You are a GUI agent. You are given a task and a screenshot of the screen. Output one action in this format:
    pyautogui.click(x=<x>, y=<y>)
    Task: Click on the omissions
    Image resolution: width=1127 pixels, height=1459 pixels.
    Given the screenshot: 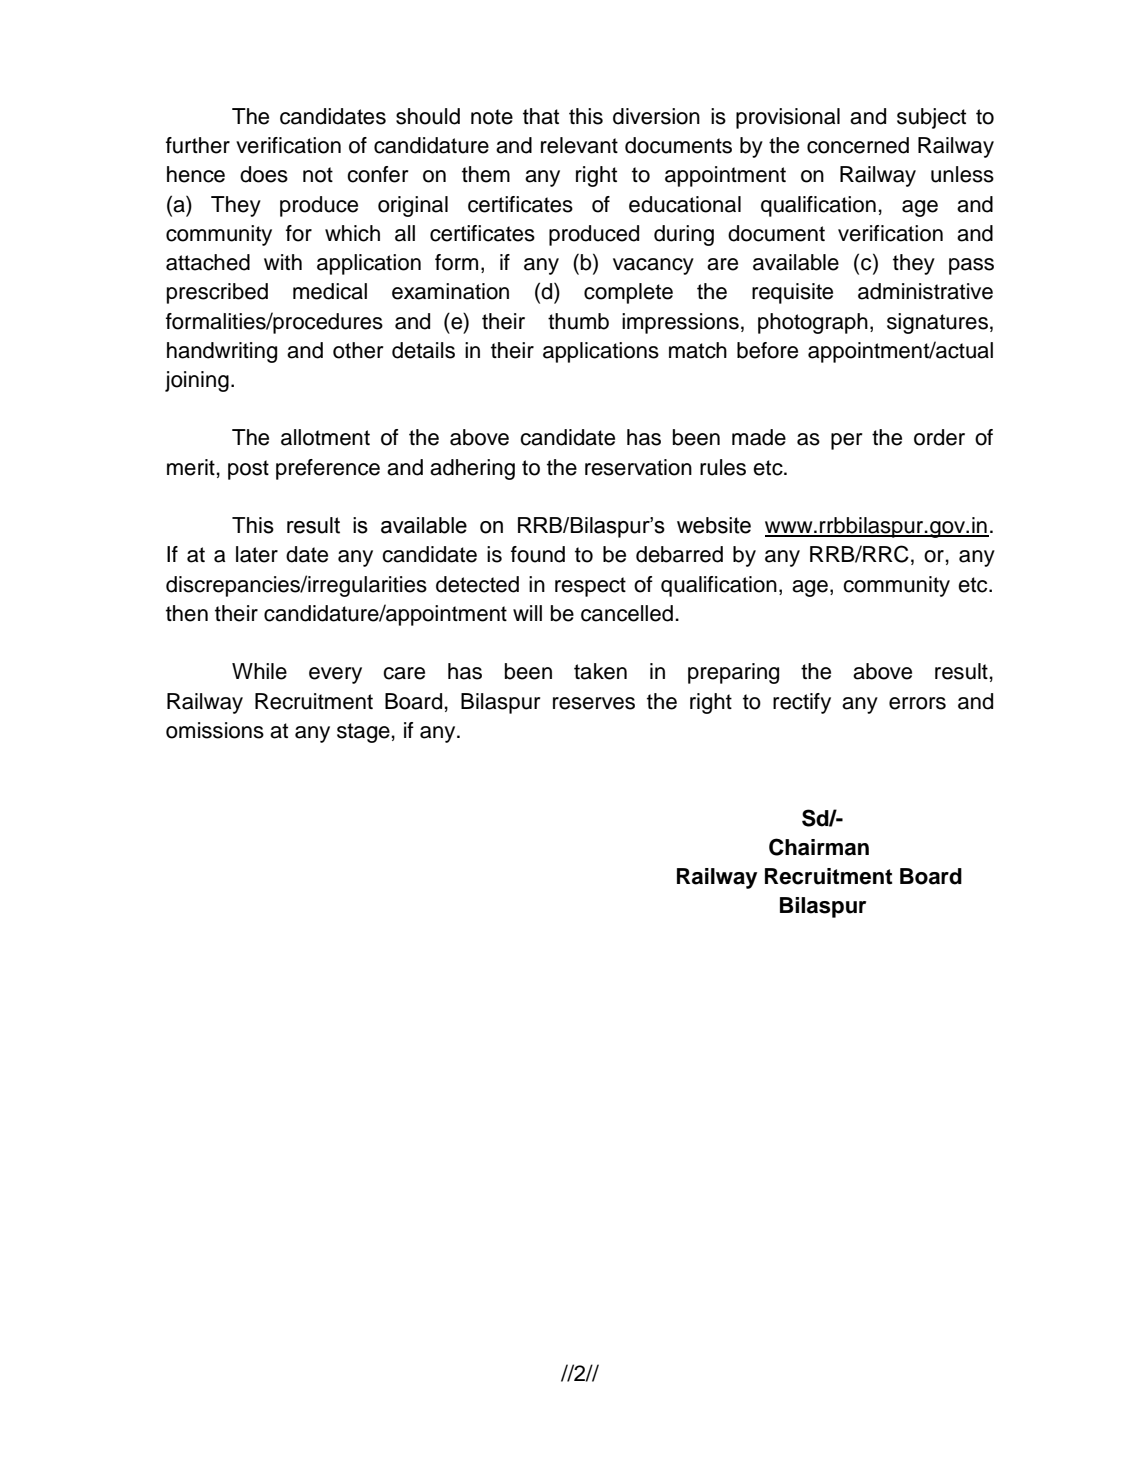 What is the action you would take?
    pyautogui.click(x=215, y=730)
